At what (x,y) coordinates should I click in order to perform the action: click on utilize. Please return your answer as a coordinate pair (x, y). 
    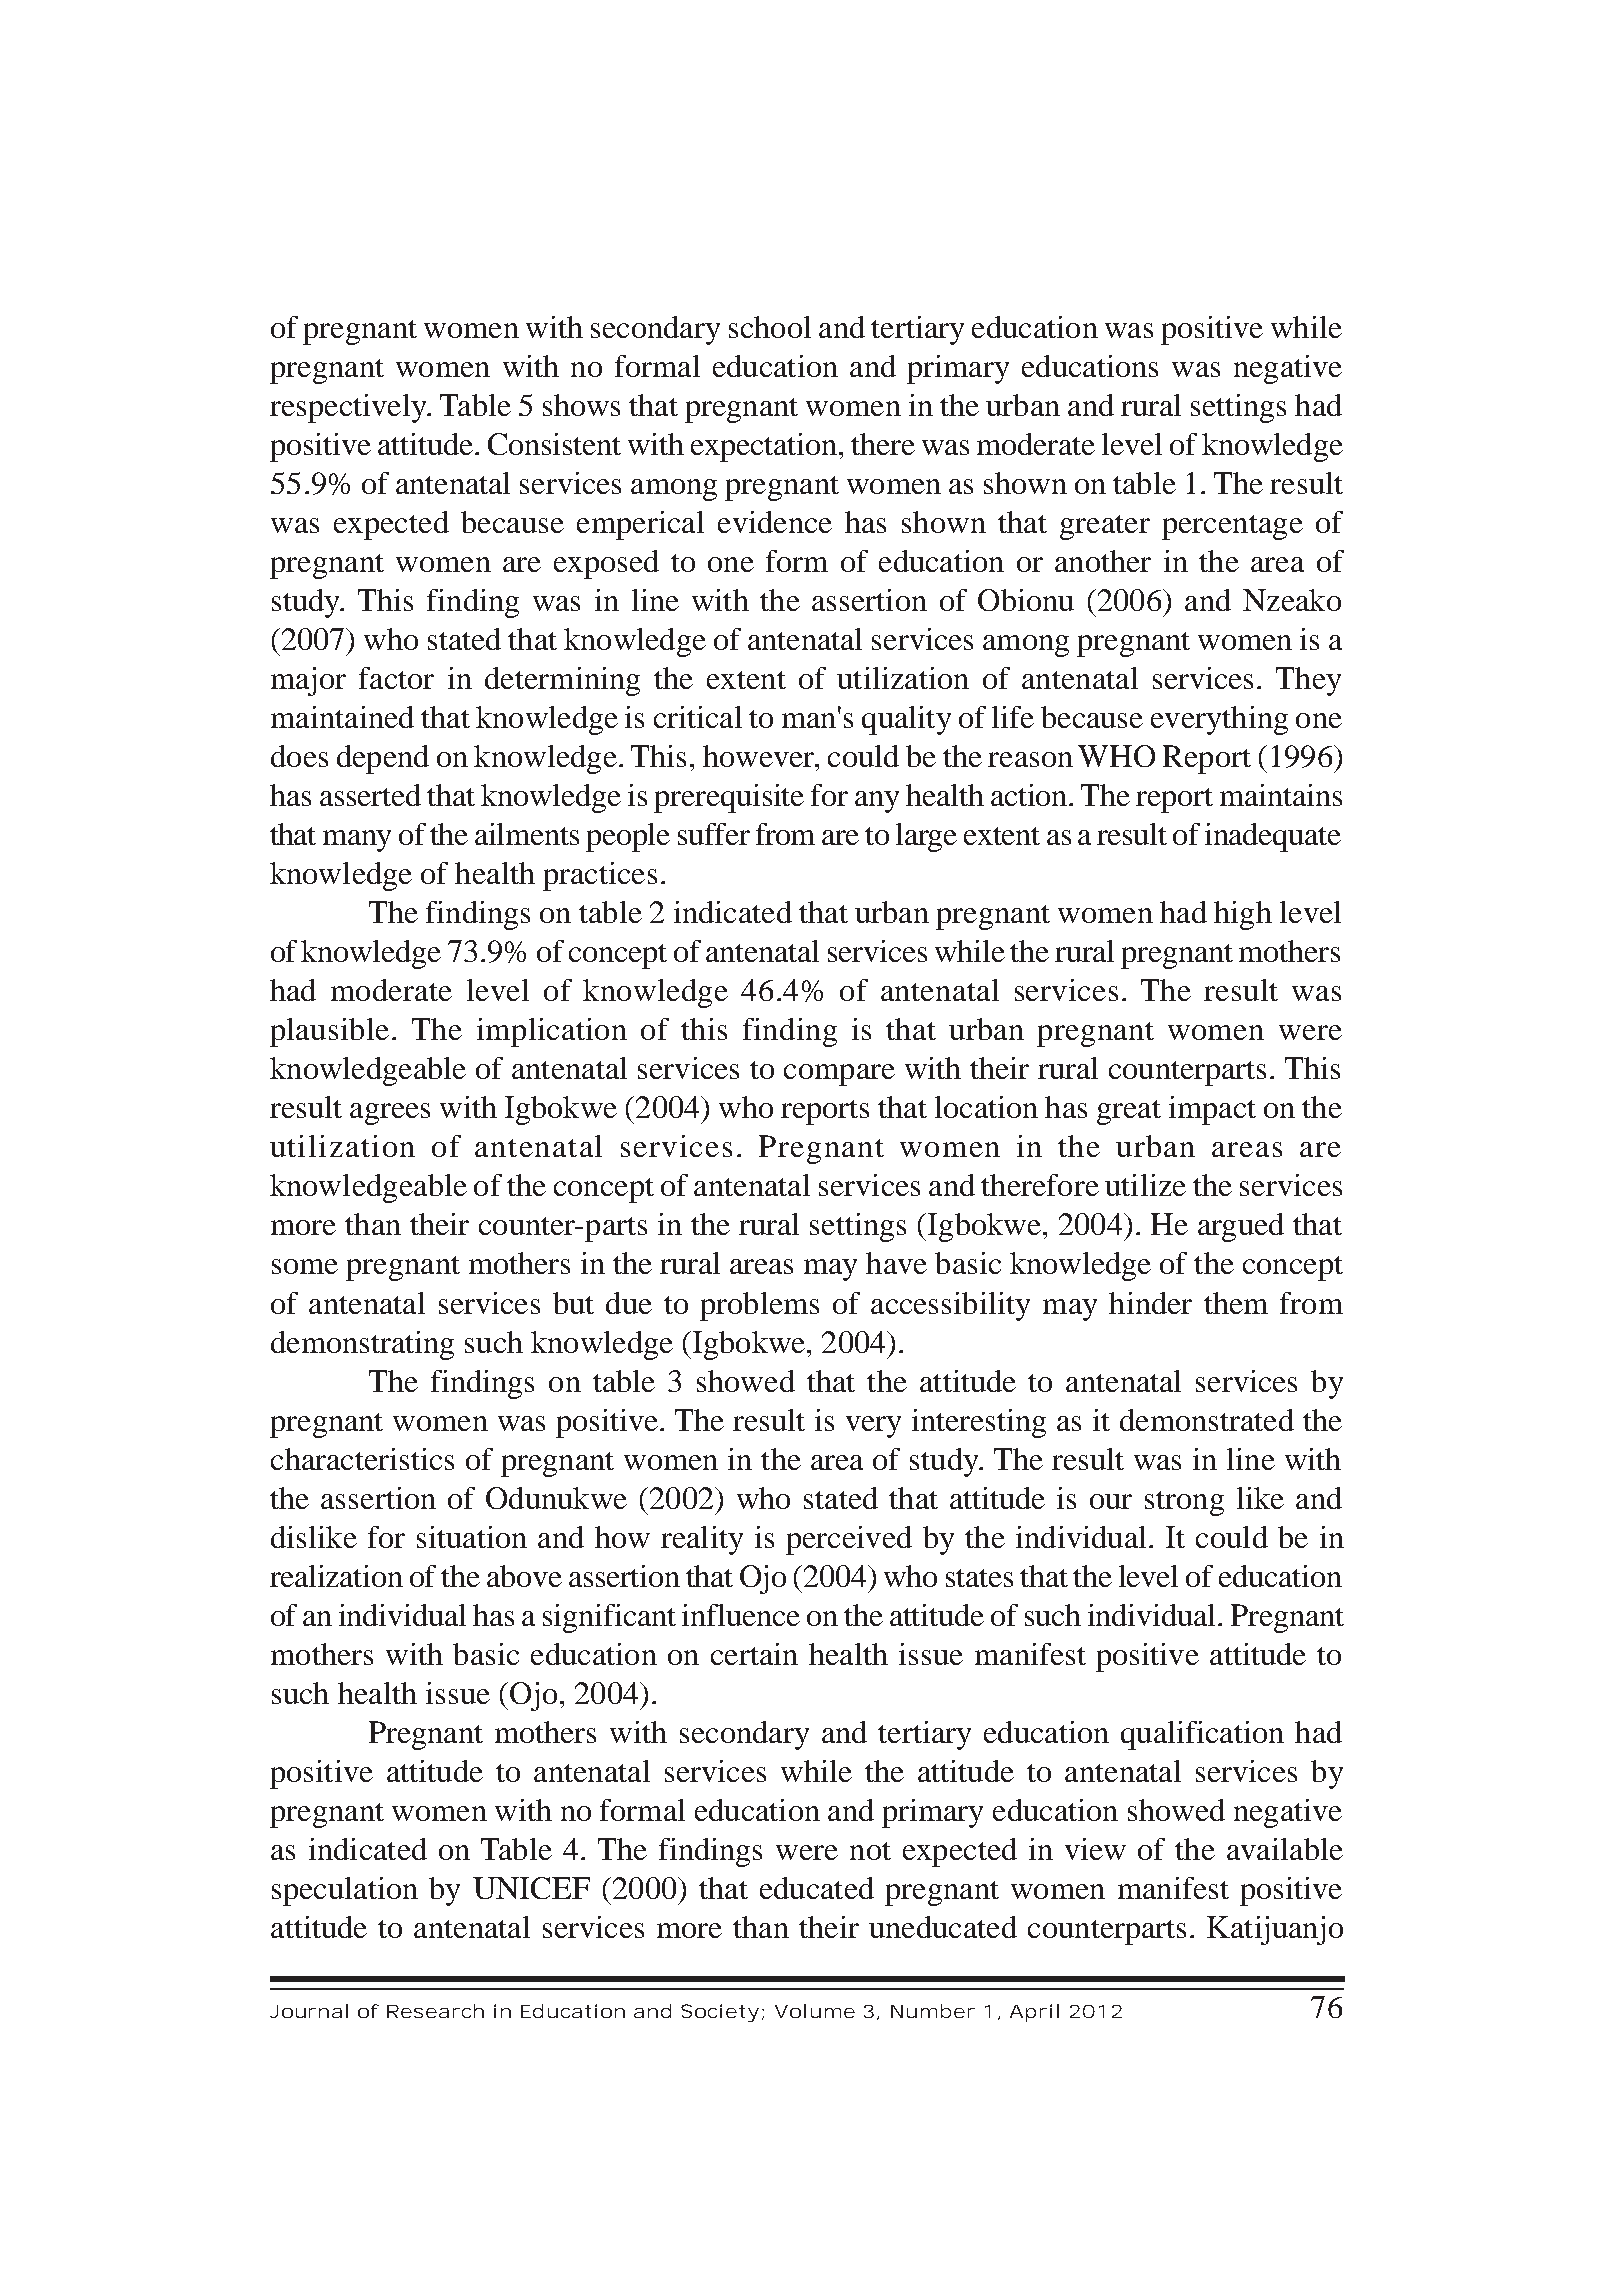
    Looking at the image, I should click on (1145, 1185).
